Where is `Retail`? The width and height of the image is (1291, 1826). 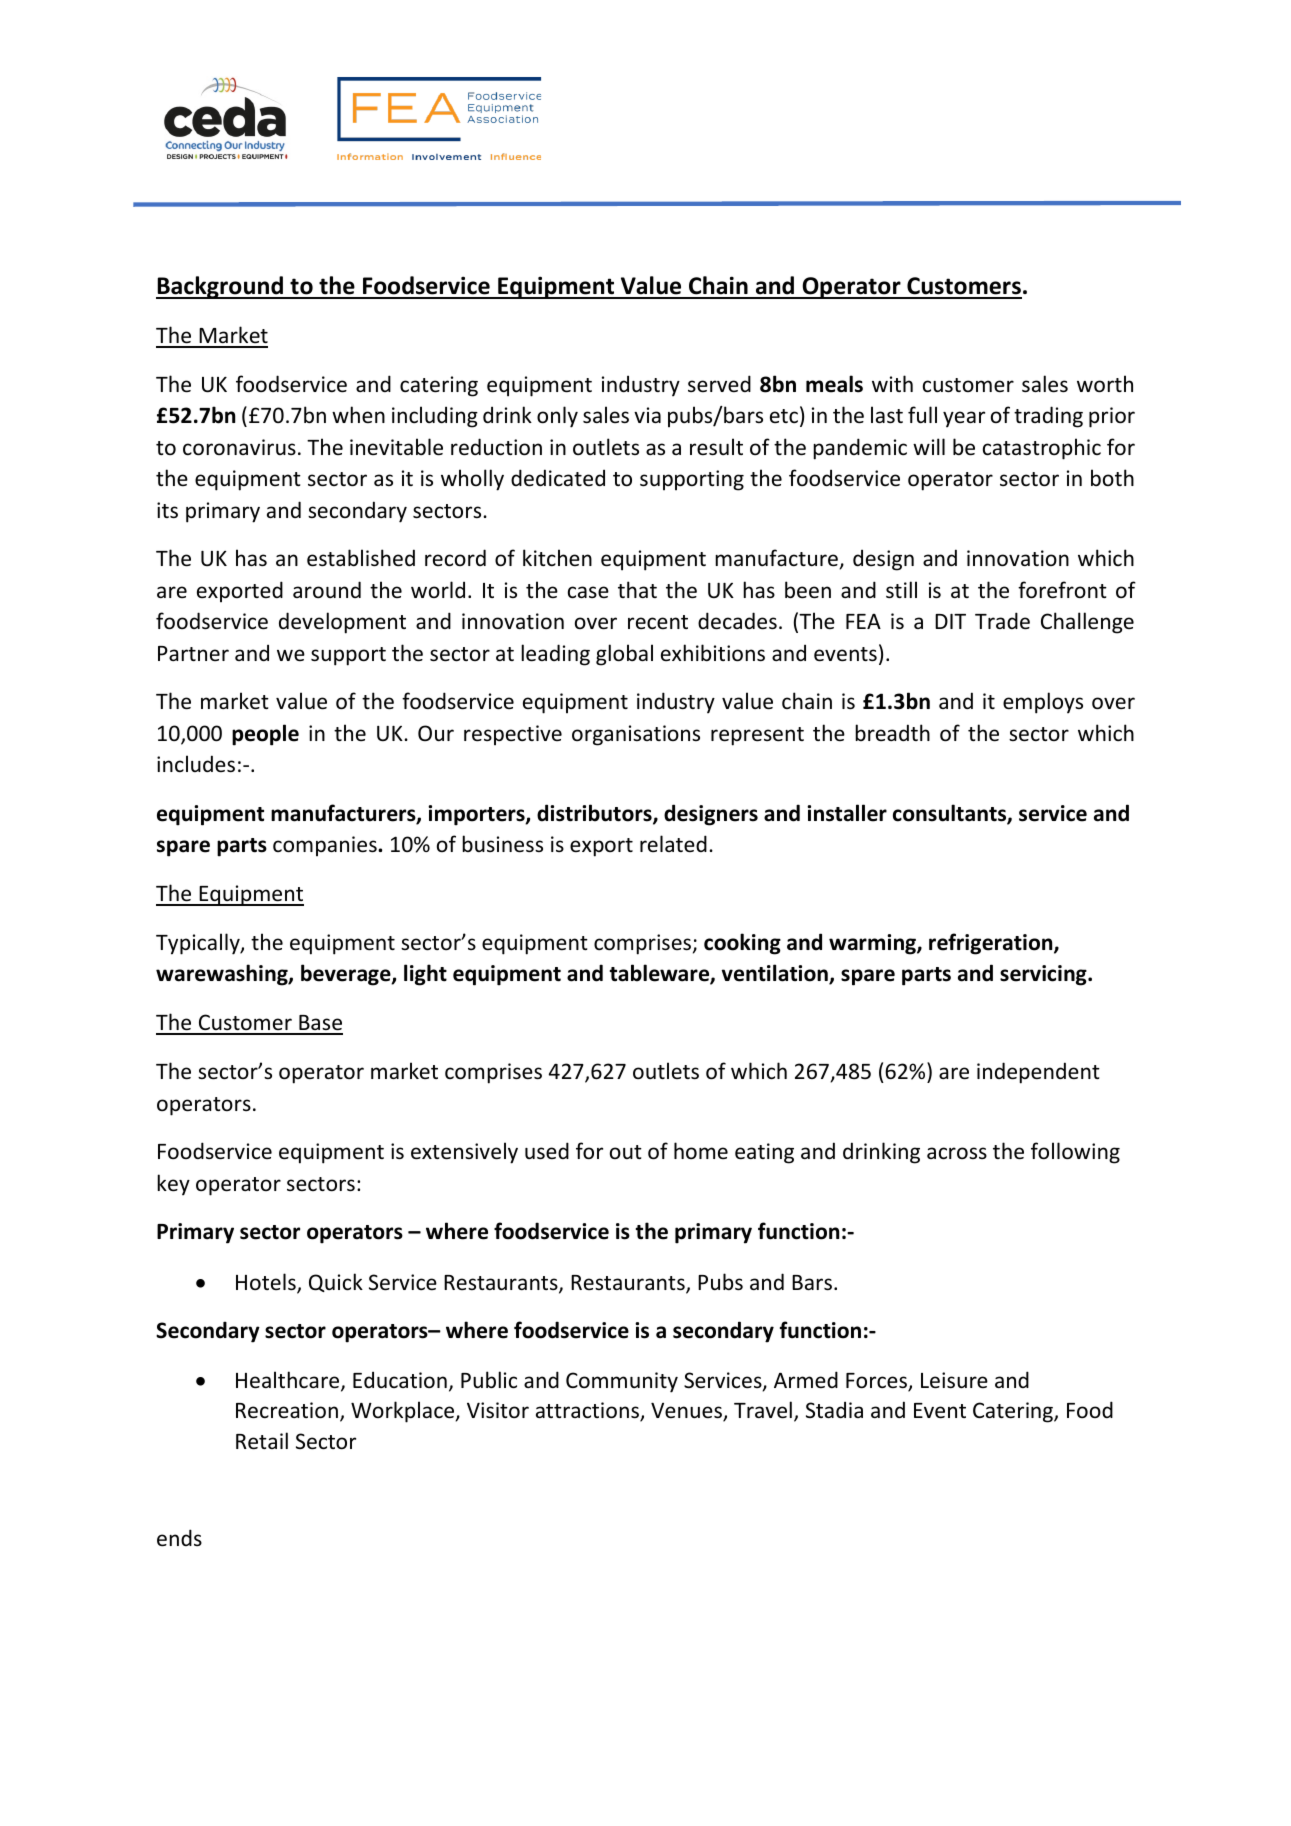 Retail is located at coordinates (262, 1441).
